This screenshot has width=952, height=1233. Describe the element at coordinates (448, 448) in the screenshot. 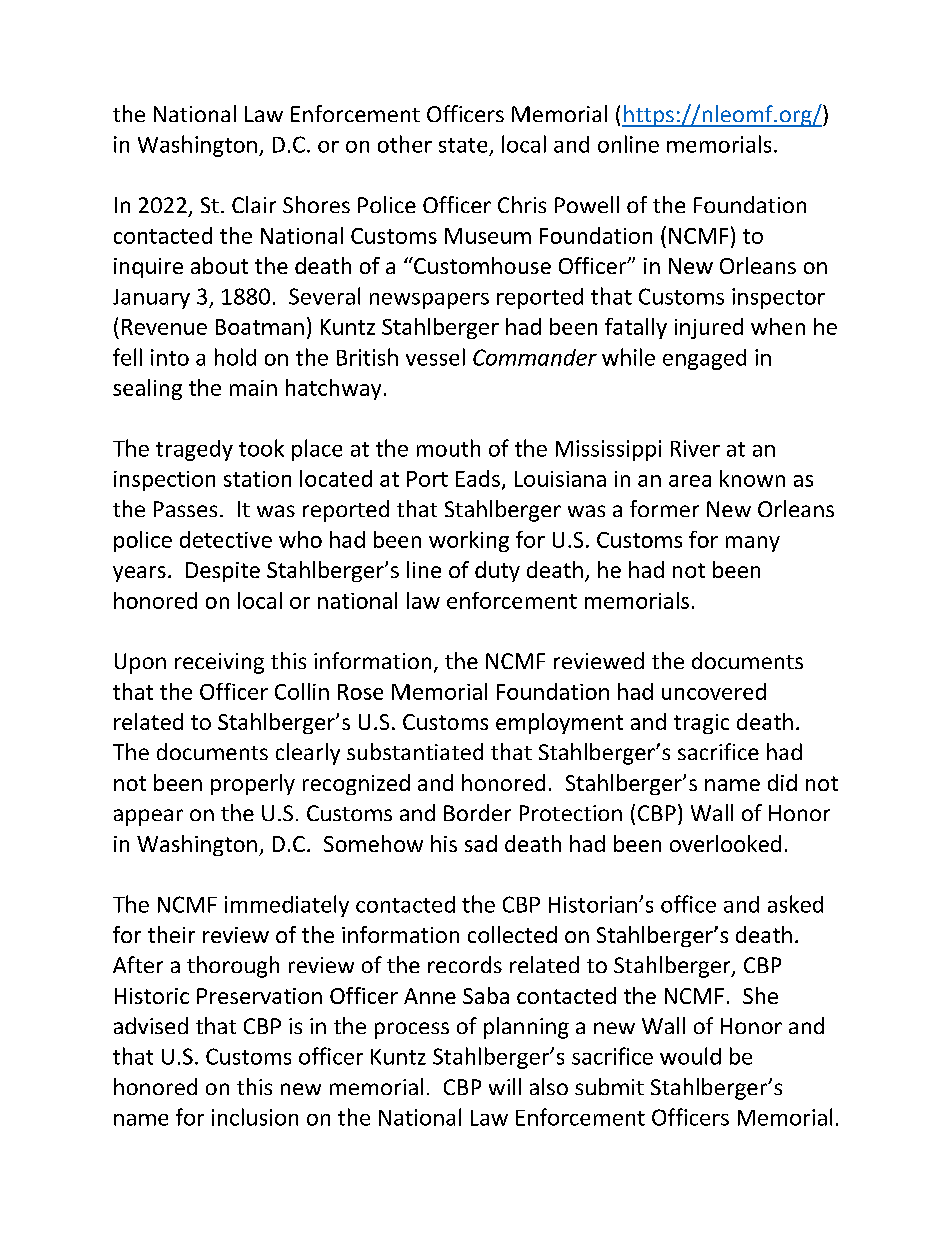

I see `mouth` at that location.
